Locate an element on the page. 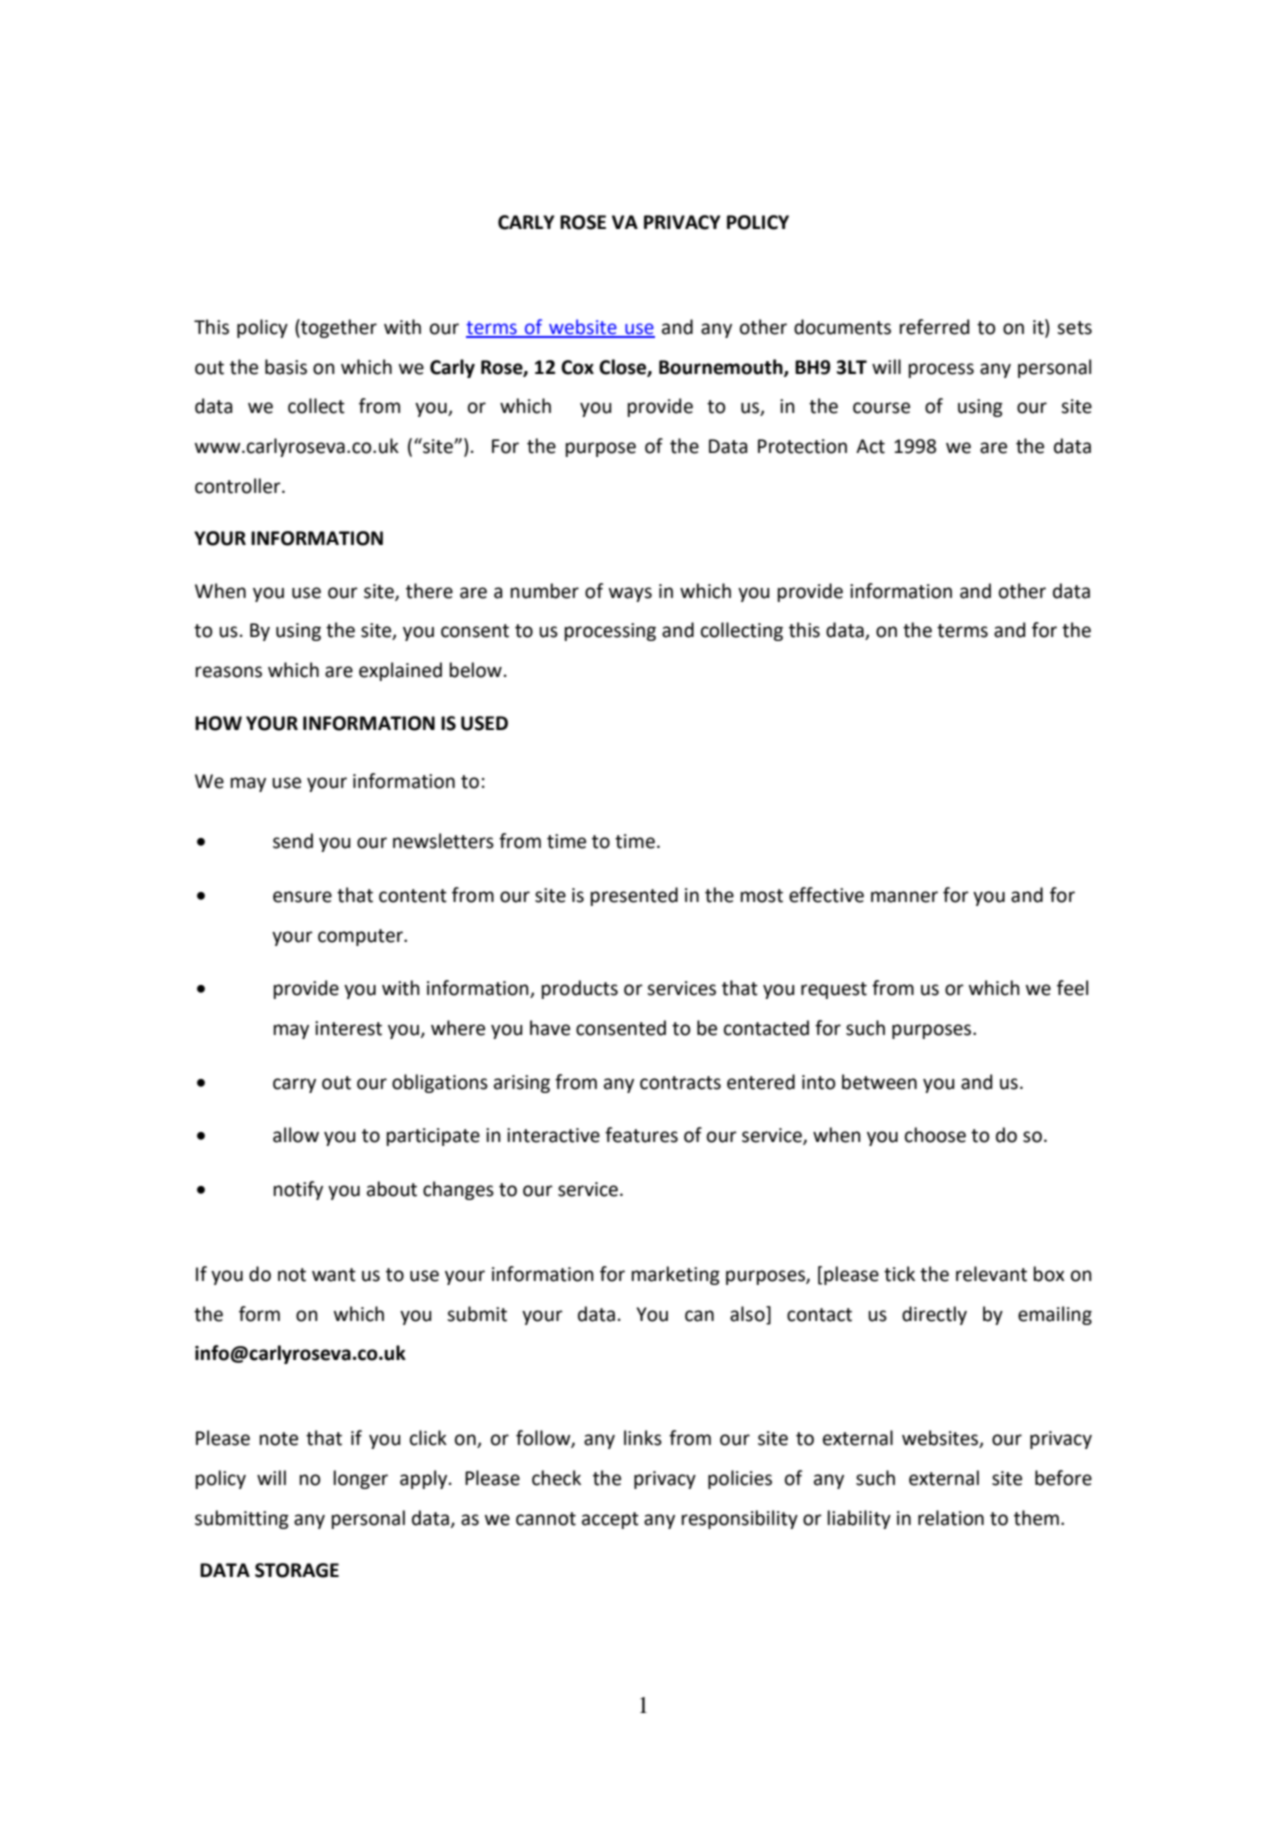  Cox is located at coordinates (577, 367).
